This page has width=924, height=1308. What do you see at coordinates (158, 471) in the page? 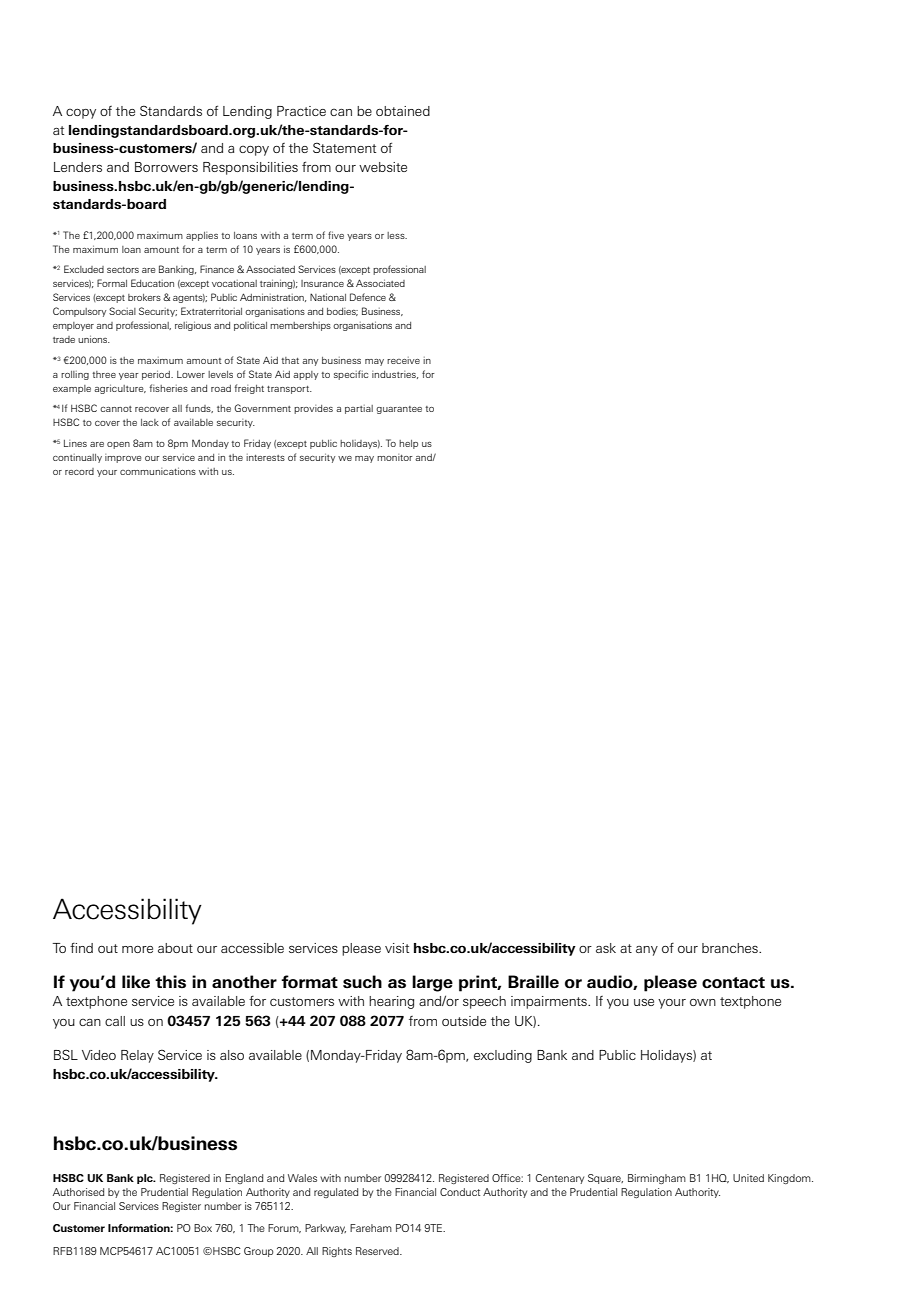
I see `communications` at bounding box center [158, 471].
